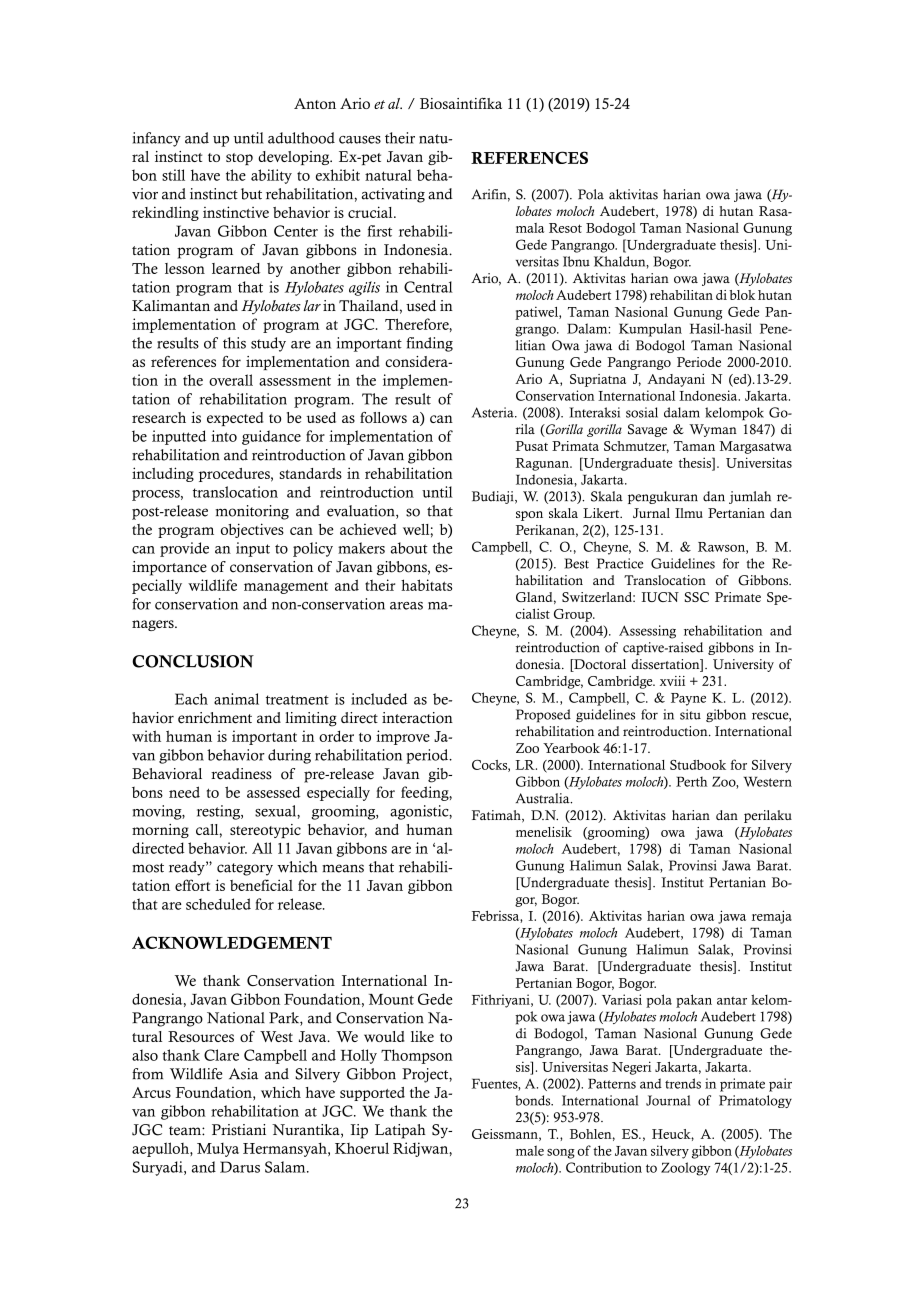  What do you see at coordinates (406, 606) in the page?
I see `areas` at bounding box center [406, 606].
